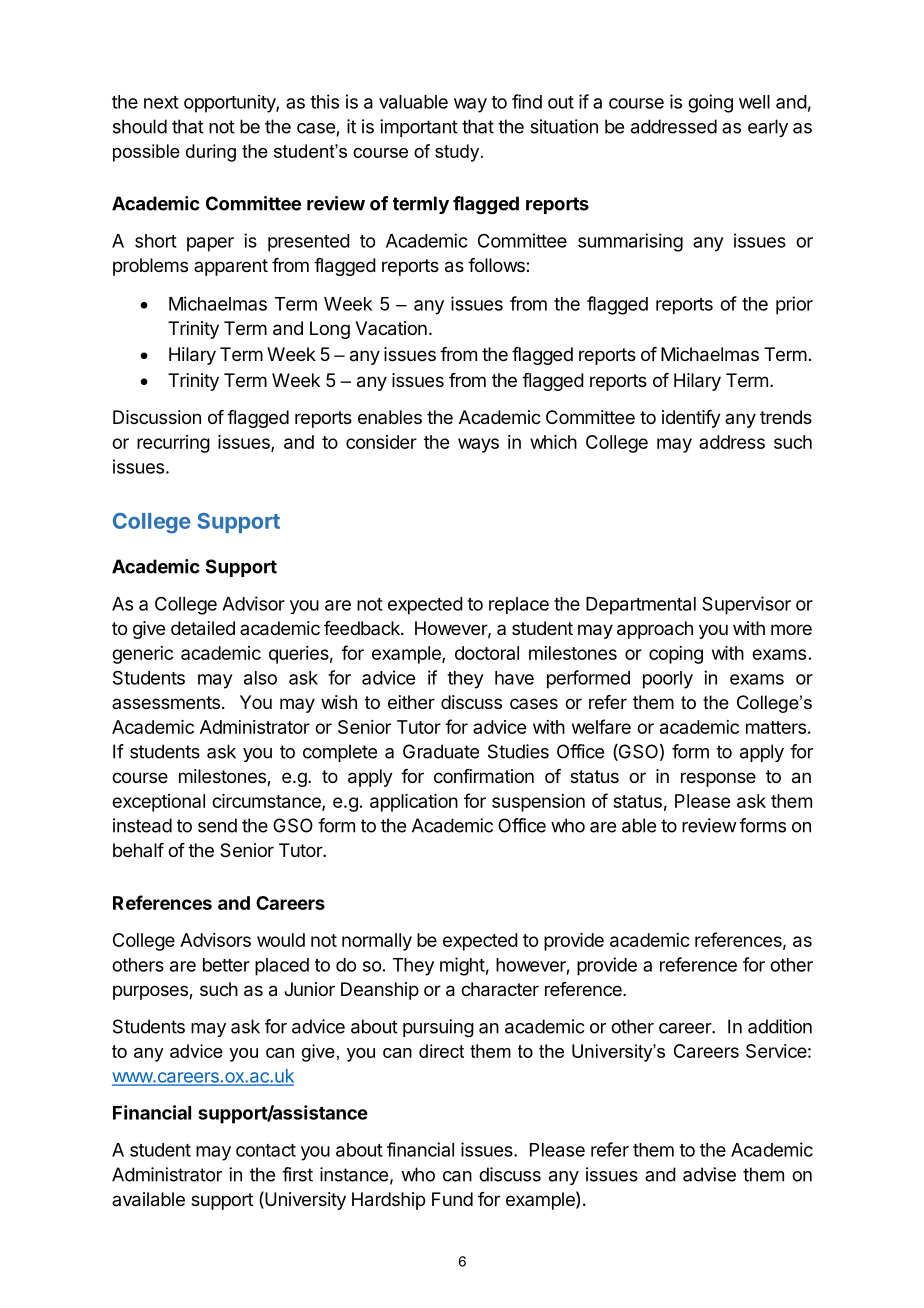  Describe the element at coordinates (452, 1199) in the document. I see `Fund` at that location.
